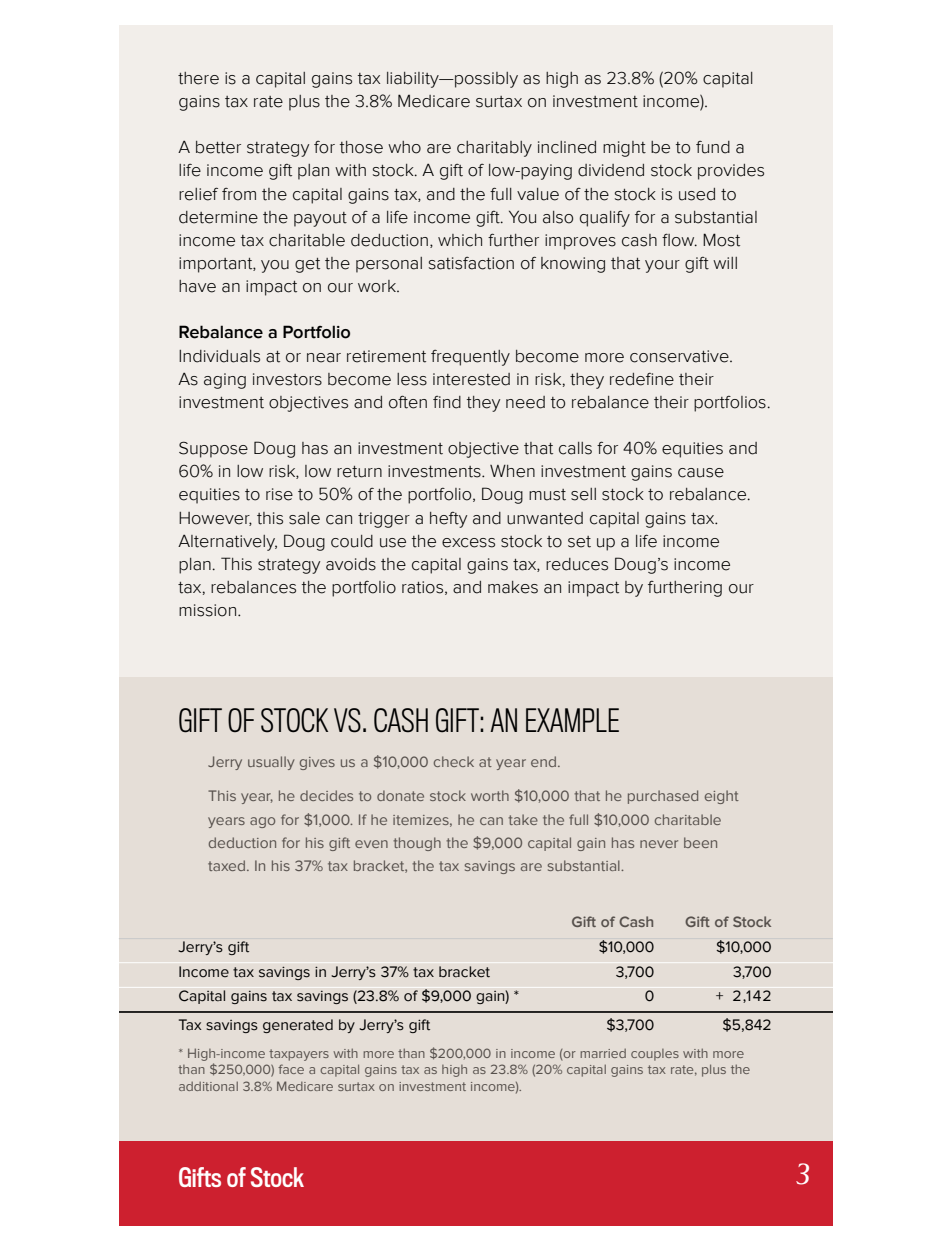  Describe the element at coordinates (577, 564) in the page. I see `reduces` at that location.
